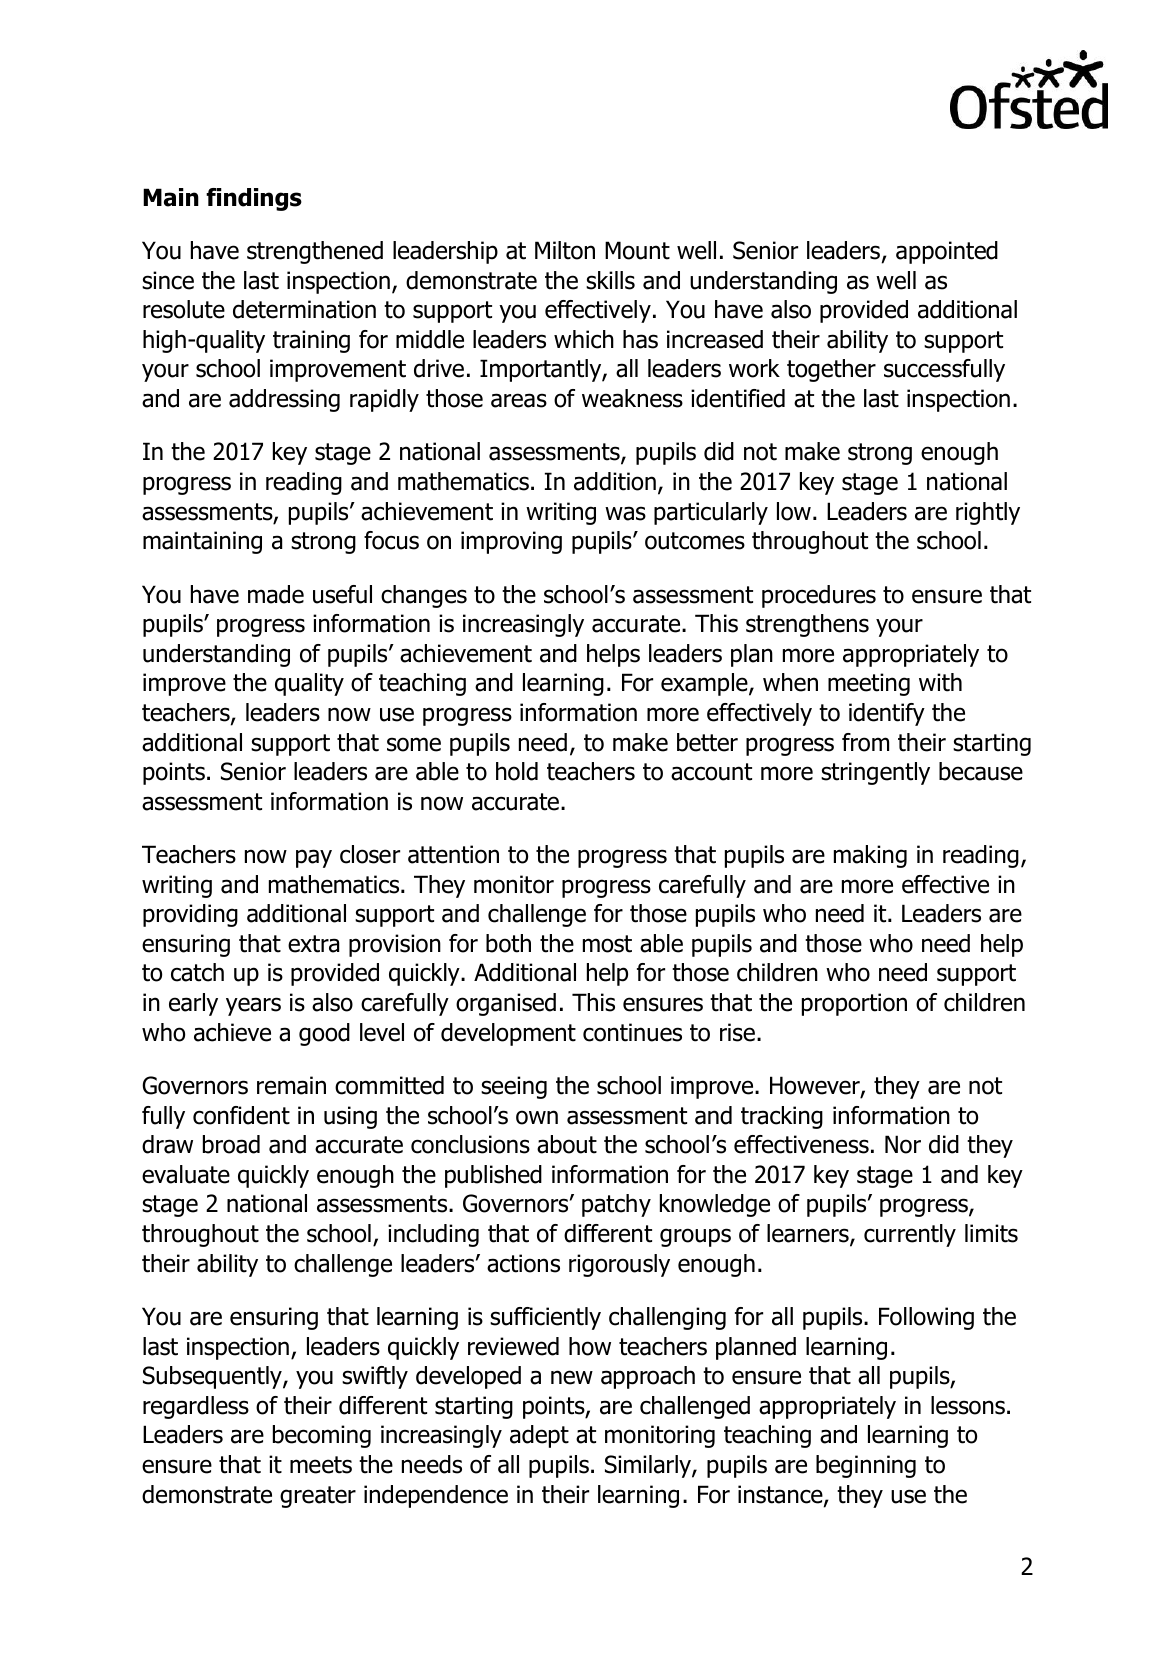  What do you see at coordinates (870, 856) in the document?
I see `making` at bounding box center [870, 856].
